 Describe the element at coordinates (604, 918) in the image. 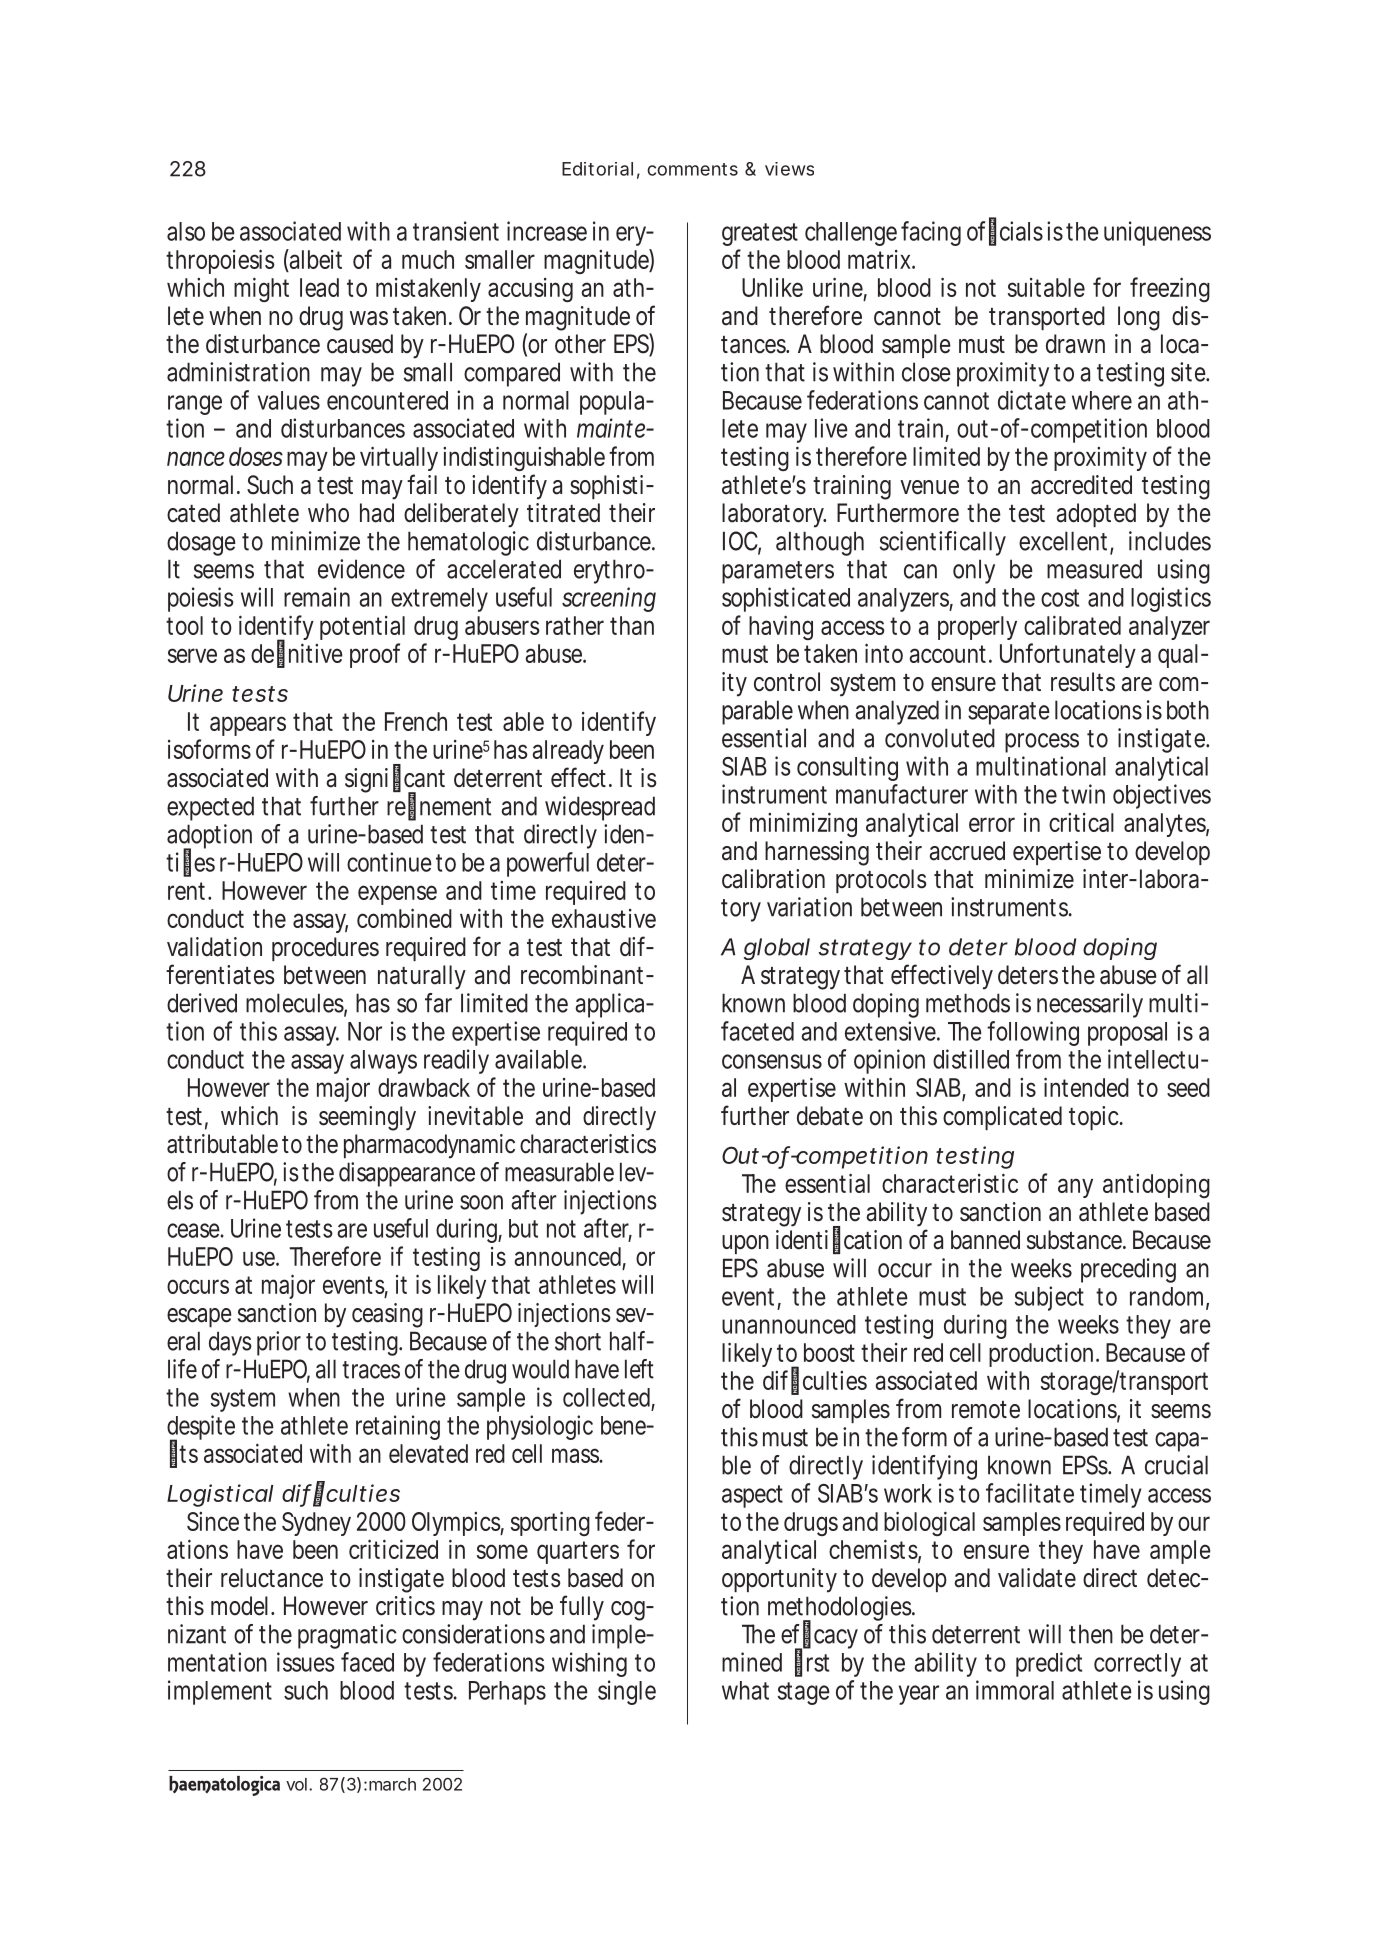

I see `exhaustive` at that location.
